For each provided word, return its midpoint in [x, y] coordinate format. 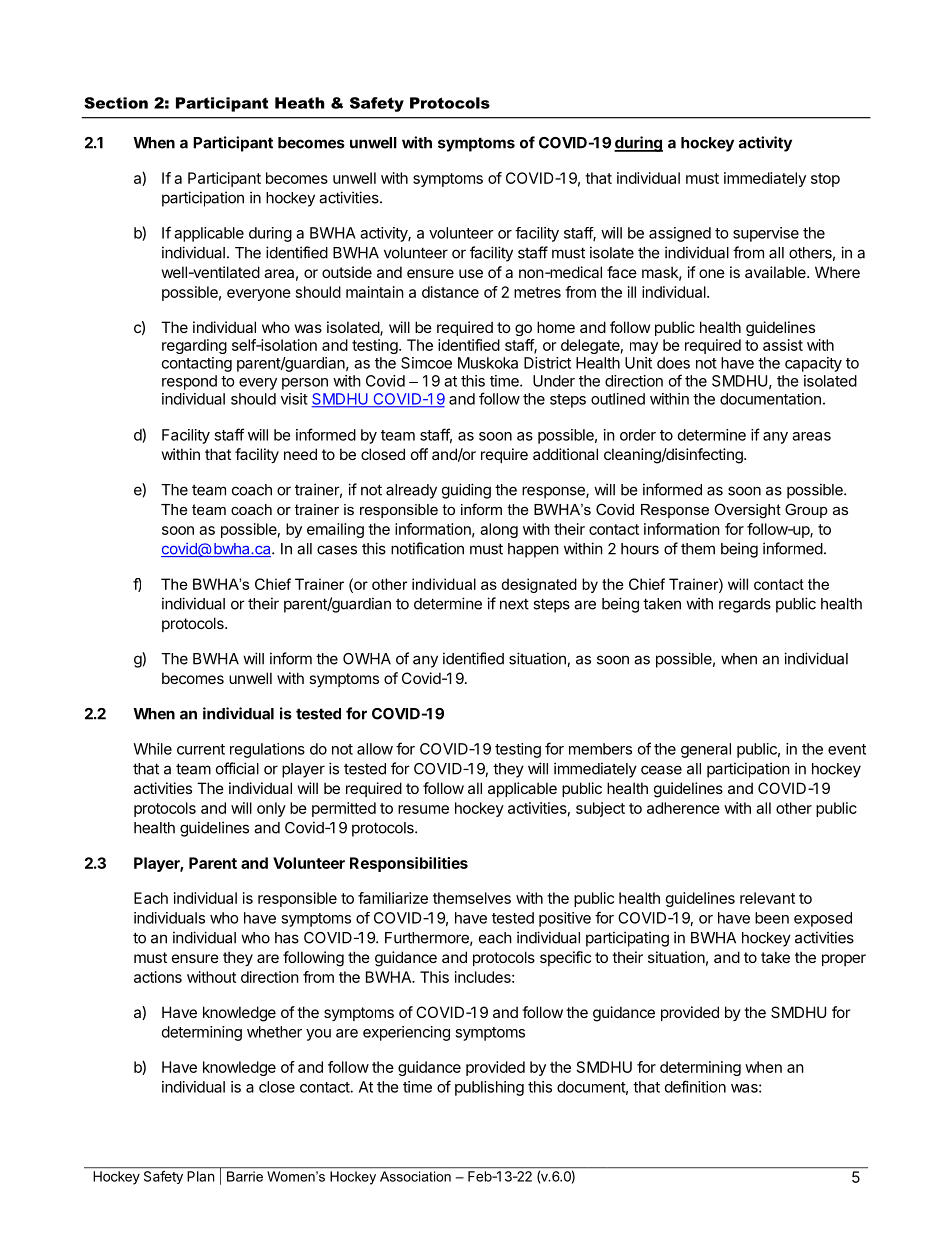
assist [783, 345]
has [287, 938]
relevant [767, 898]
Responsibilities [409, 864]
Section [116, 103]
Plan [201, 1176]
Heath [299, 103]
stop [825, 180]
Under [554, 381]
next [514, 604]
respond [189, 382]
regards [745, 605]
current [201, 749]
